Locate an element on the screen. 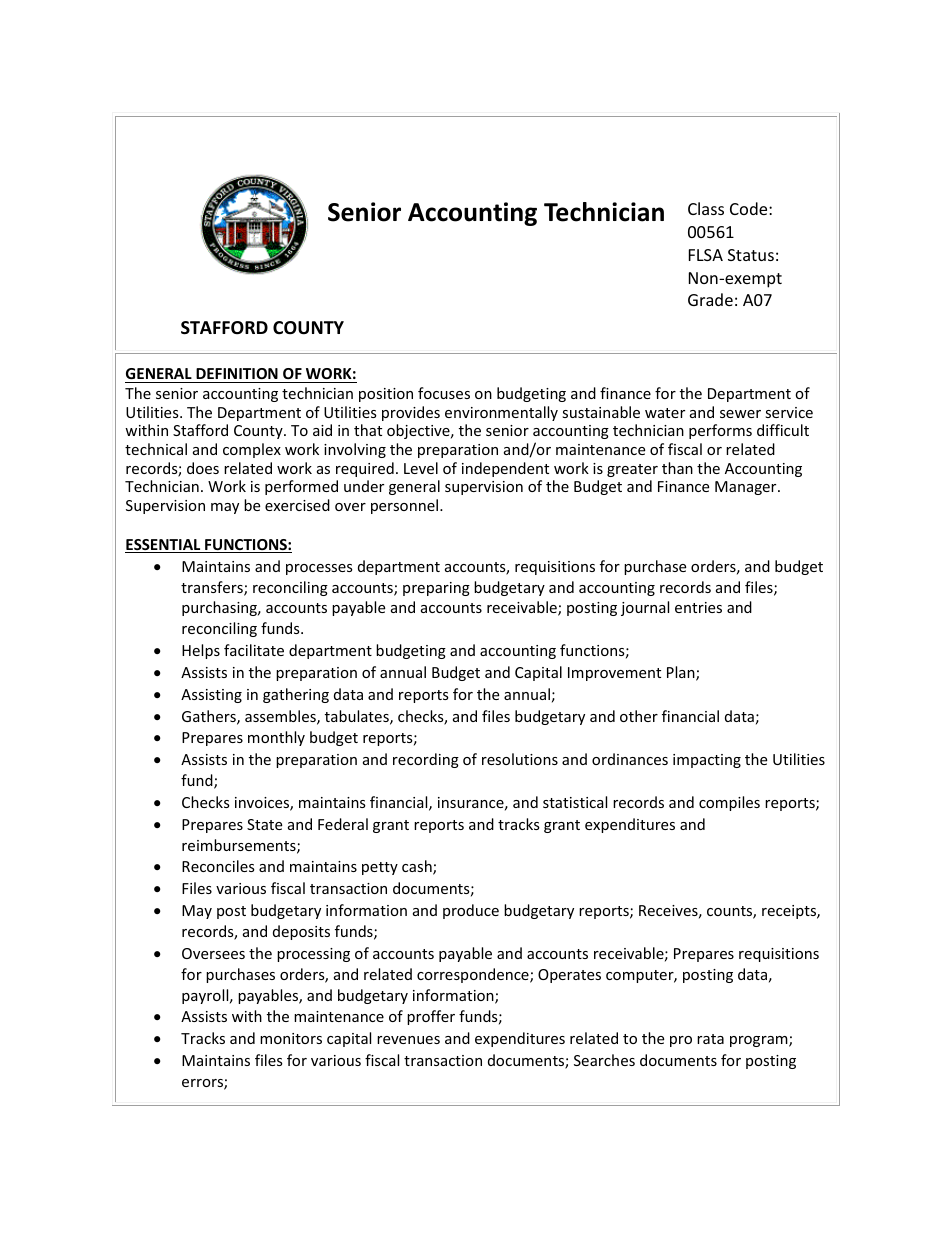  DEFINITION is located at coordinates (237, 373).
